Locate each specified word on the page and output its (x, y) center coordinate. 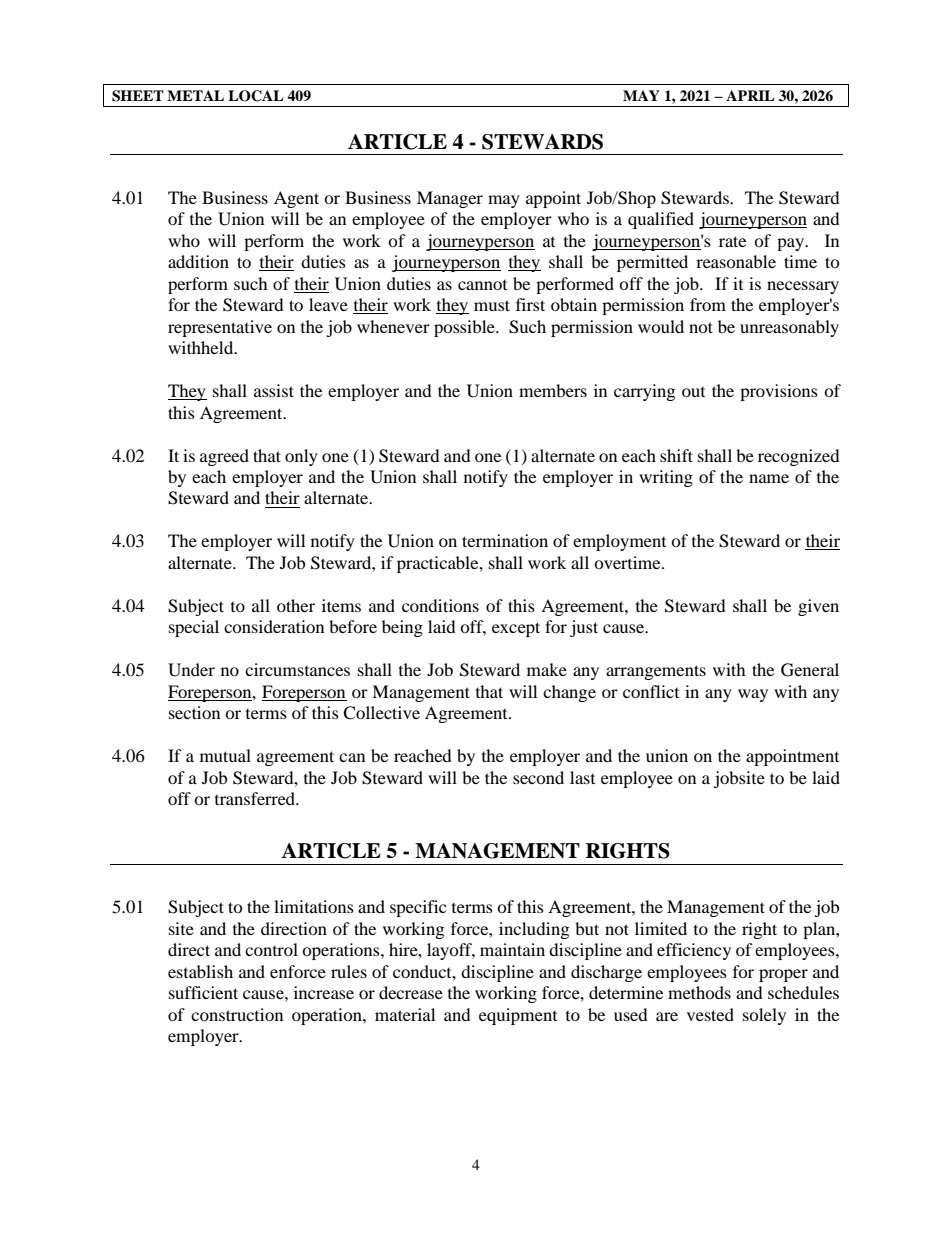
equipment (518, 1016)
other (296, 605)
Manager (450, 199)
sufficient (203, 992)
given (818, 607)
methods (699, 992)
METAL (195, 95)
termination (505, 540)
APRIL (750, 95)
